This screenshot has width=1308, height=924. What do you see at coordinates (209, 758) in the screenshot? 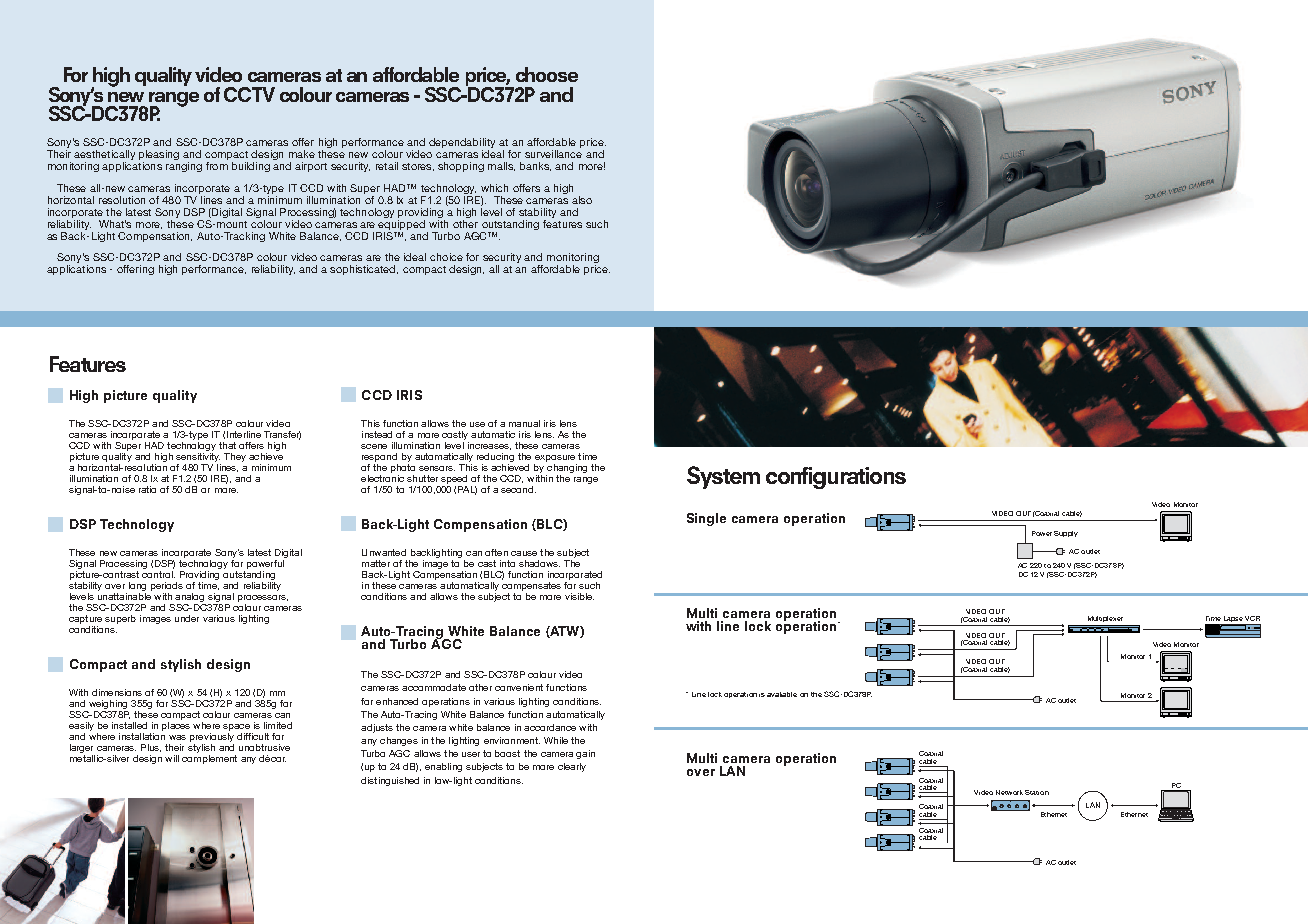
I see `complement` at bounding box center [209, 758].
